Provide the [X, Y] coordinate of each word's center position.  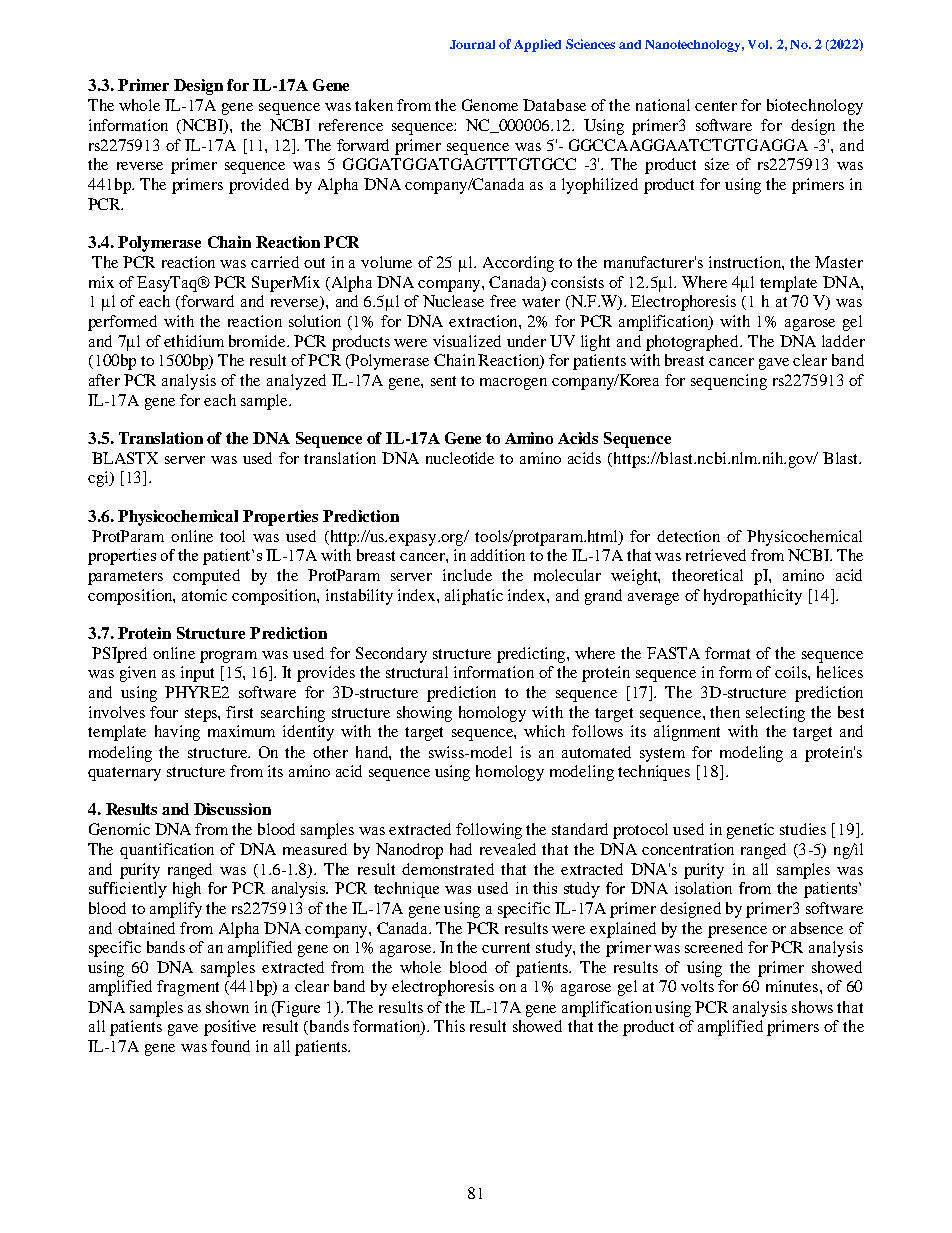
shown [227, 1007]
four [164, 712]
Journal [472, 44]
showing [424, 714]
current [506, 948]
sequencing [729, 382]
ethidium [194, 341]
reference [351, 125]
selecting [775, 714]
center [716, 106]
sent [443, 381]
